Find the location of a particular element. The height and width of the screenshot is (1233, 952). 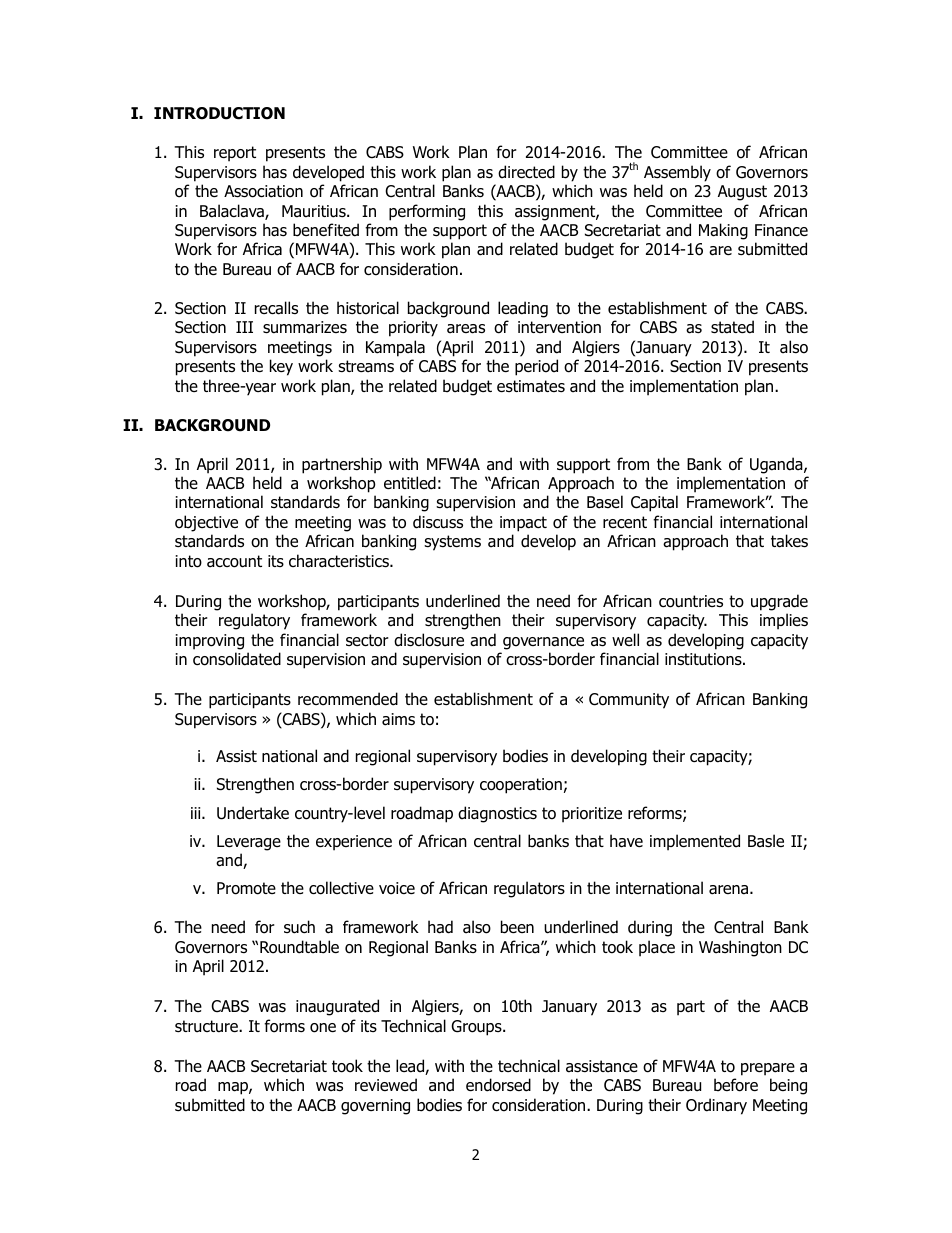

Capital is located at coordinates (654, 503).
